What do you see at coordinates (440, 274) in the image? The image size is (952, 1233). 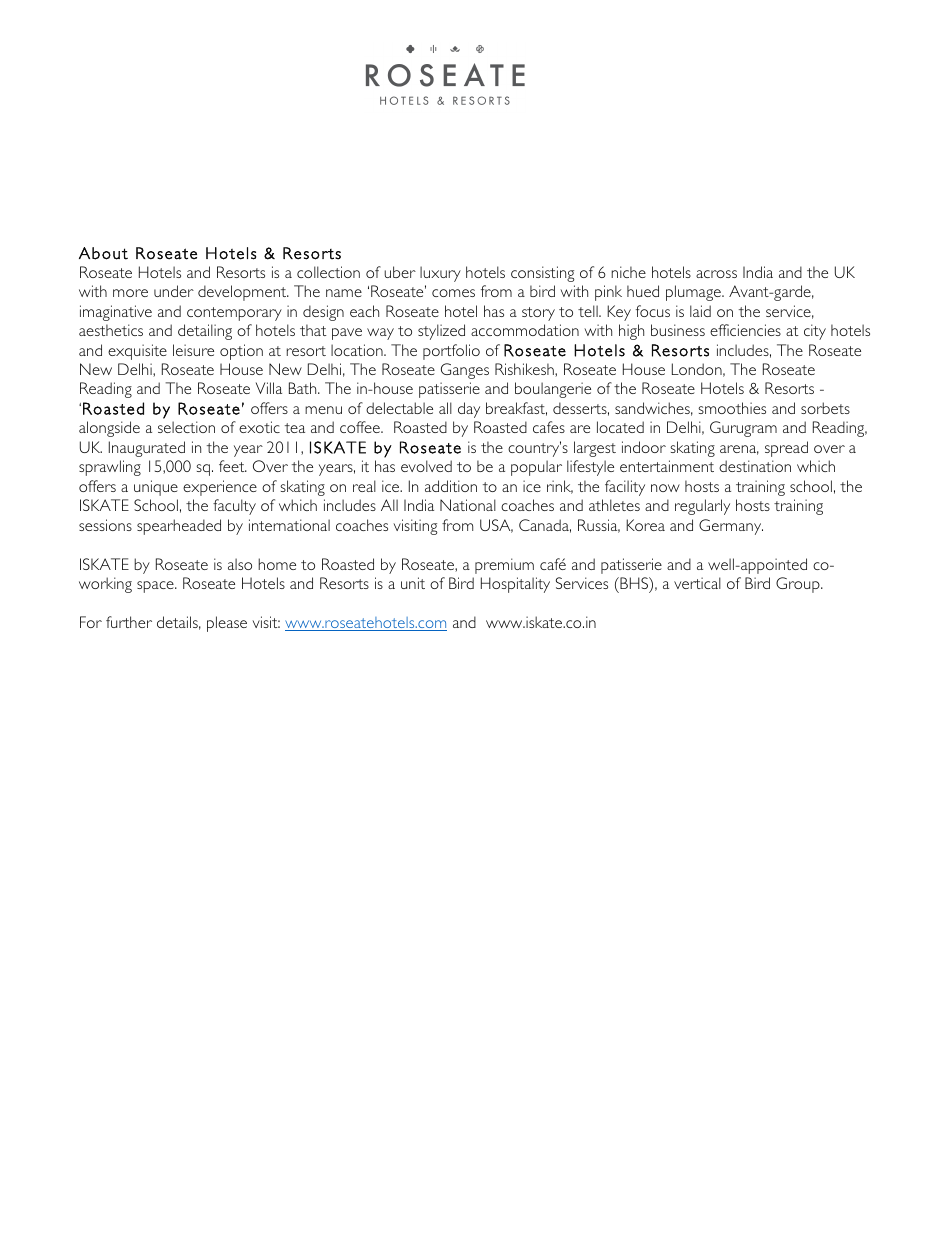 I see `luxury` at bounding box center [440, 274].
